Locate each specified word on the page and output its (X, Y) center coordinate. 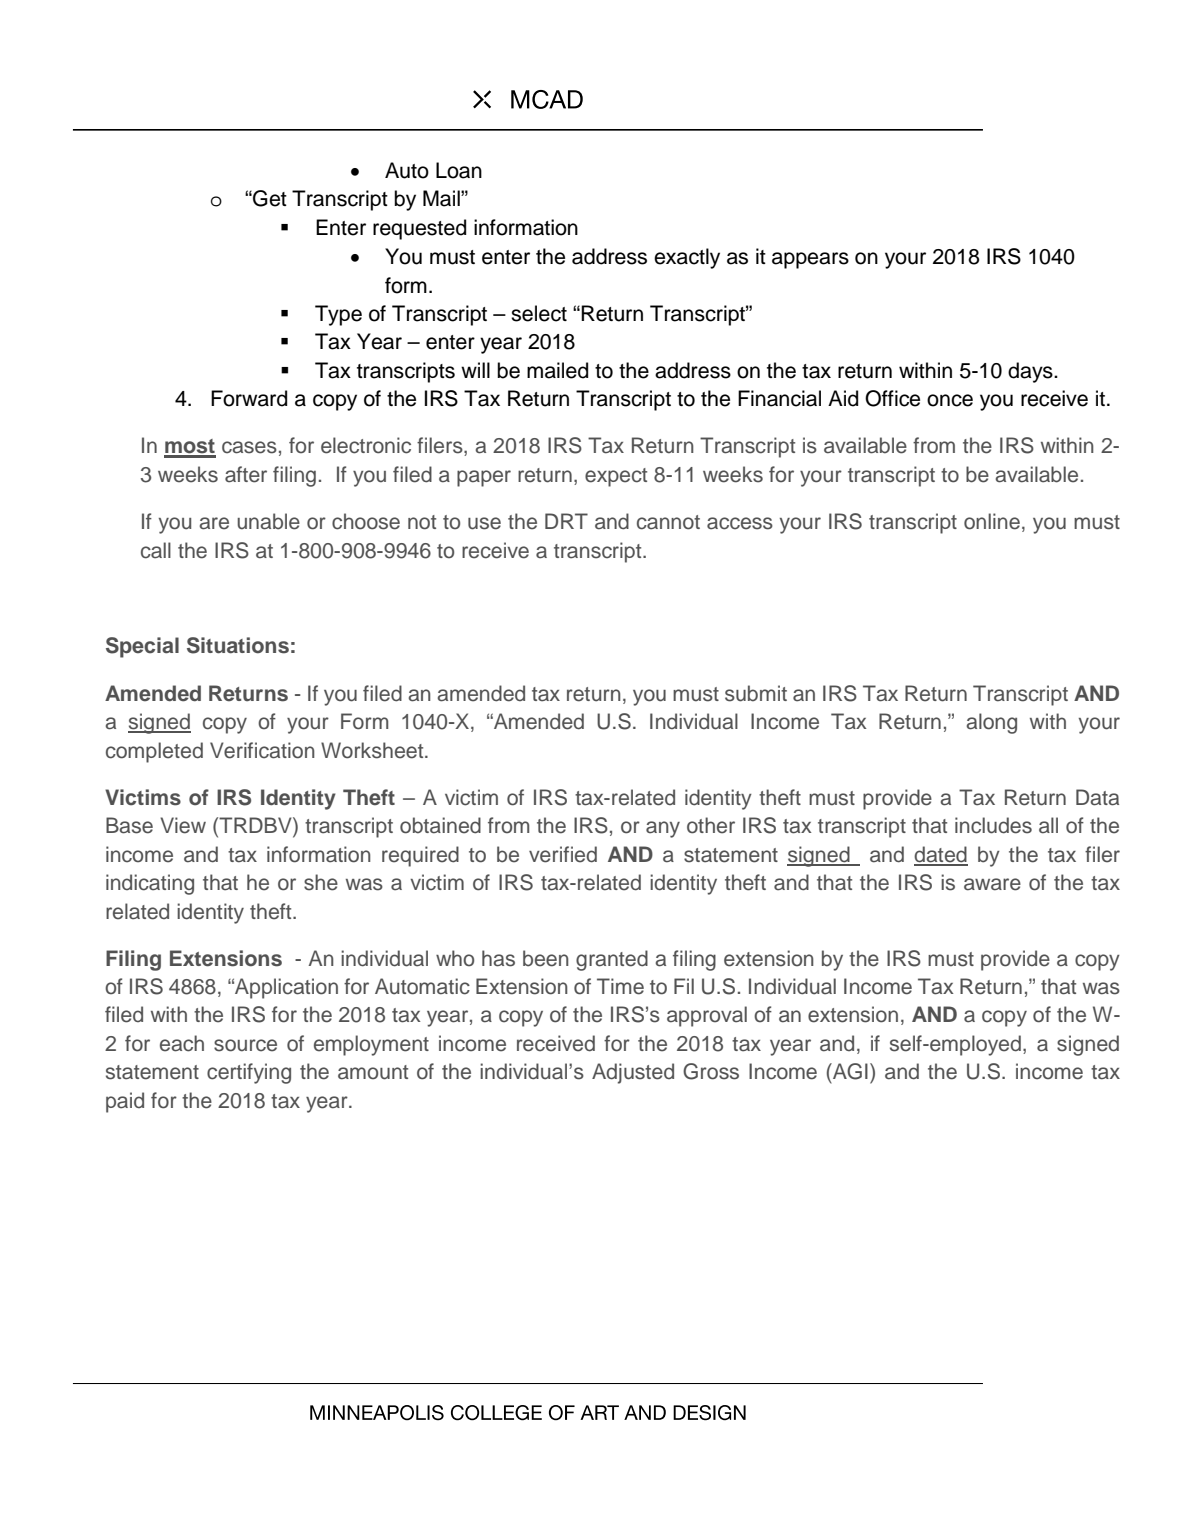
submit (756, 693)
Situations (238, 645)
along (991, 723)
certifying (249, 1073)
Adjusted (633, 1073)
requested (419, 229)
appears (810, 260)
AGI (849, 1071)
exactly (687, 258)
